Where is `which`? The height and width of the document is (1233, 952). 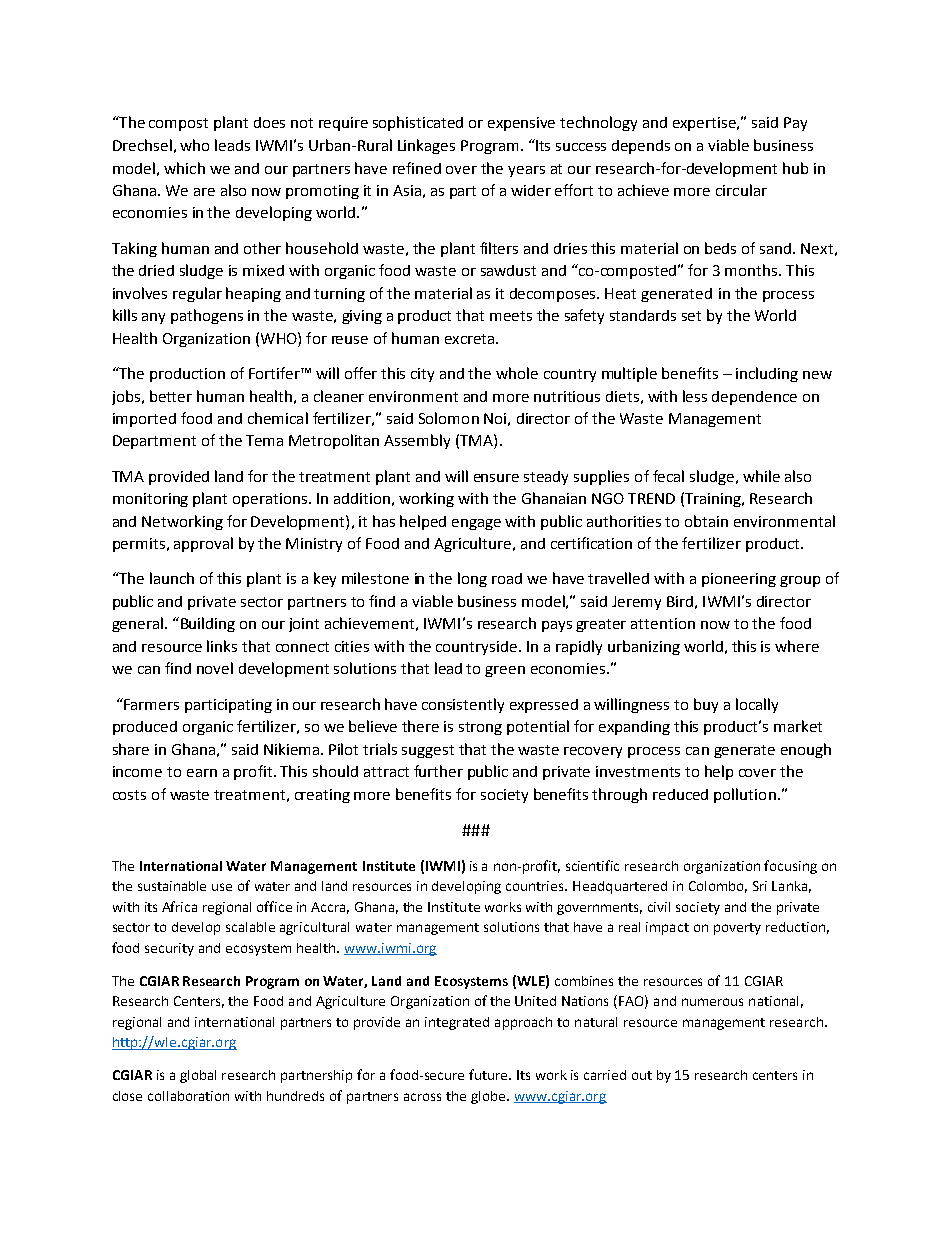
which is located at coordinates (184, 168).
